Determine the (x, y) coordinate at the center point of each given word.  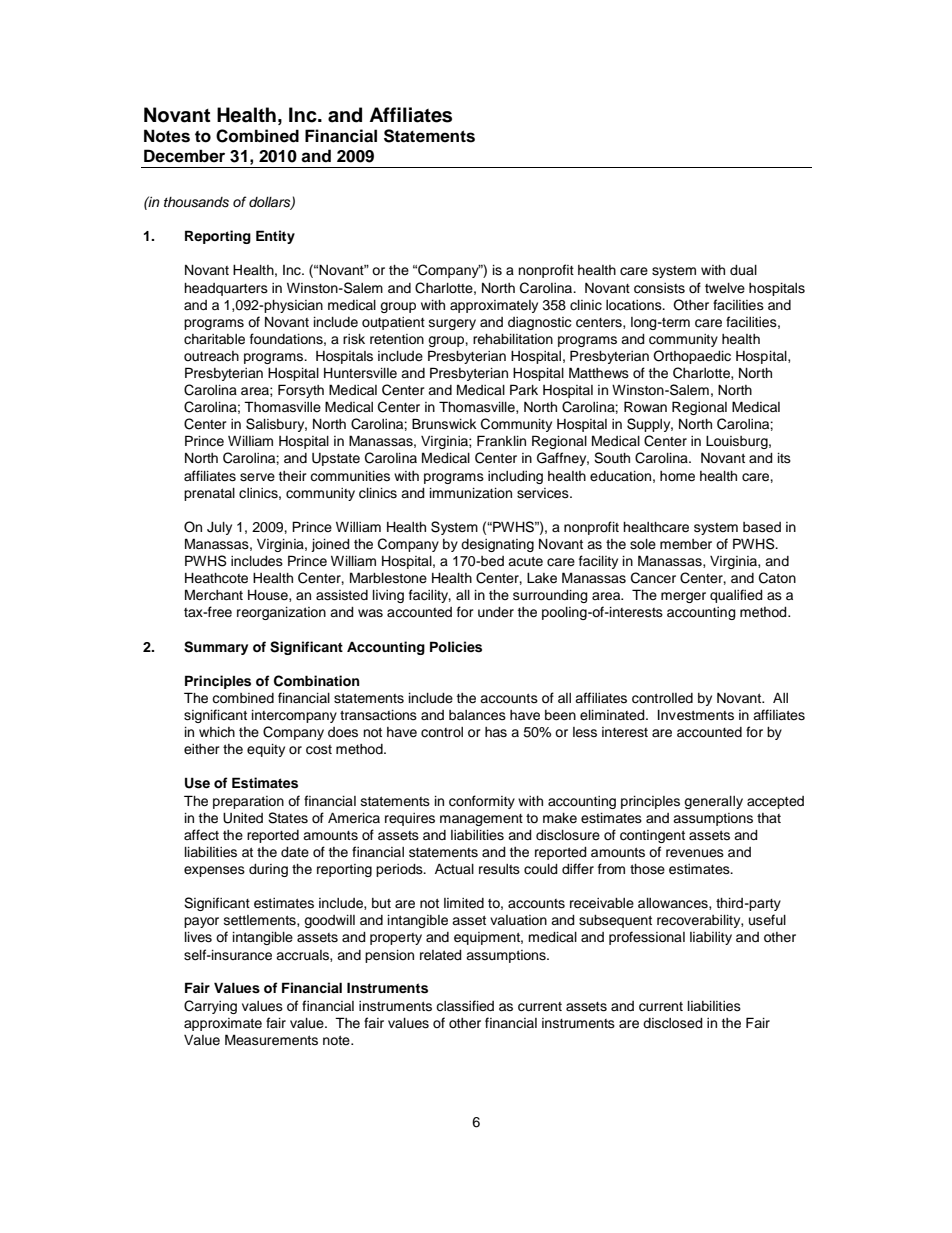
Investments (696, 715)
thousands (196, 202)
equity (266, 750)
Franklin (501, 440)
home (677, 476)
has (496, 732)
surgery (452, 324)
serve (257, 477)
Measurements (271, 1040)
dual (743, 270)
